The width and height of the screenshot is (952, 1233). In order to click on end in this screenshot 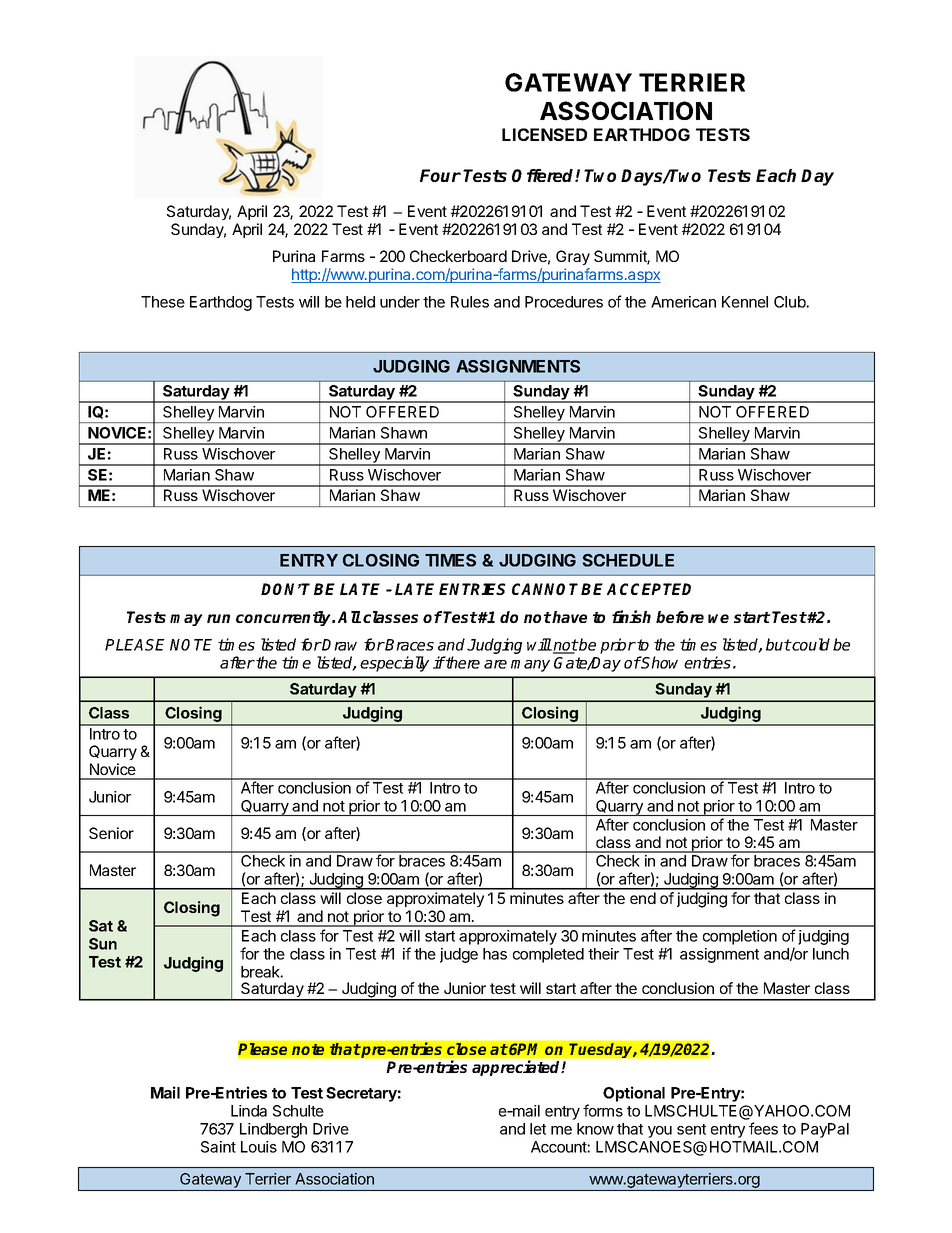, I will do `click(643, 898)`.
